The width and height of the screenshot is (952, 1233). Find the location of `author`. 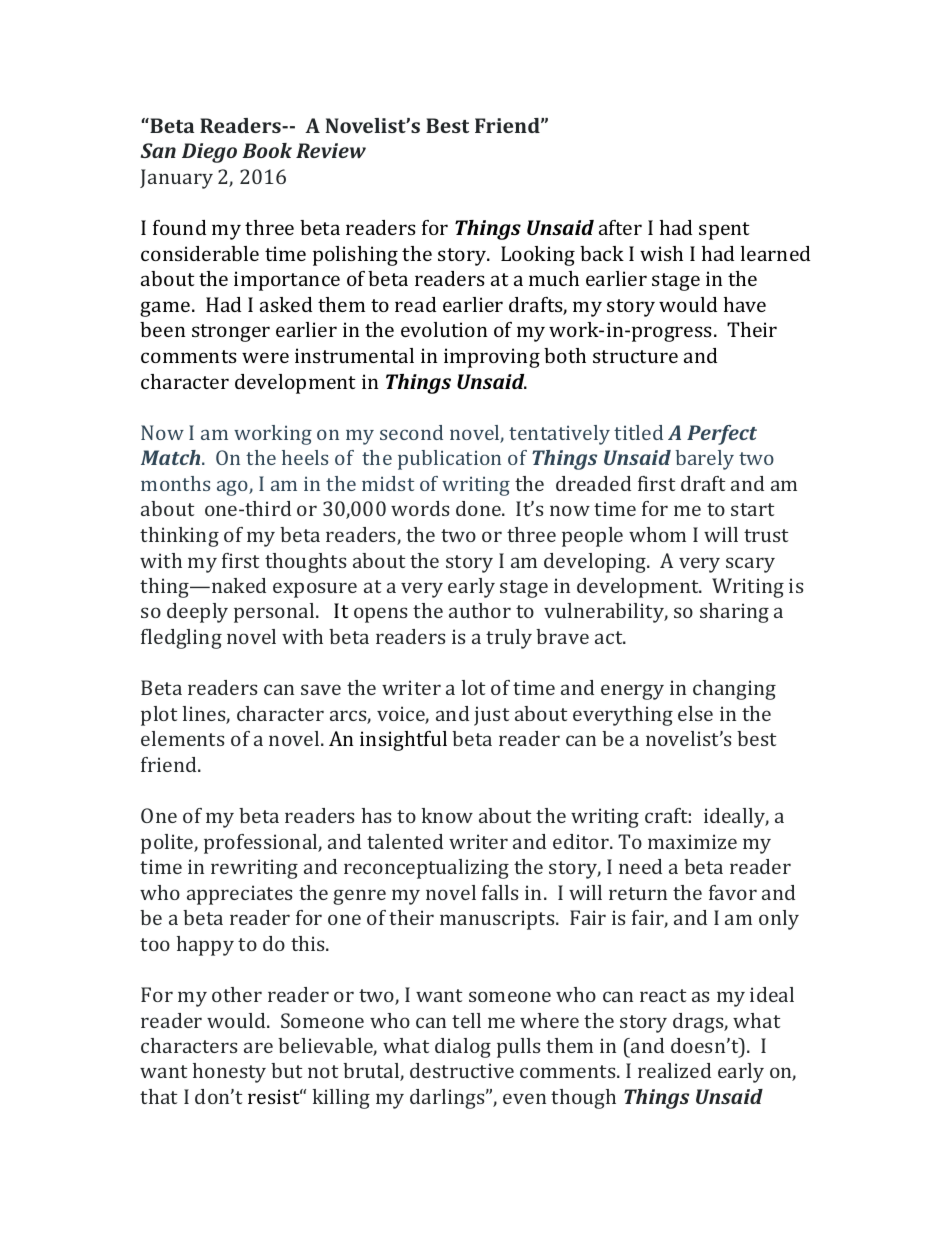

author is located at coordinates (480, 610).
